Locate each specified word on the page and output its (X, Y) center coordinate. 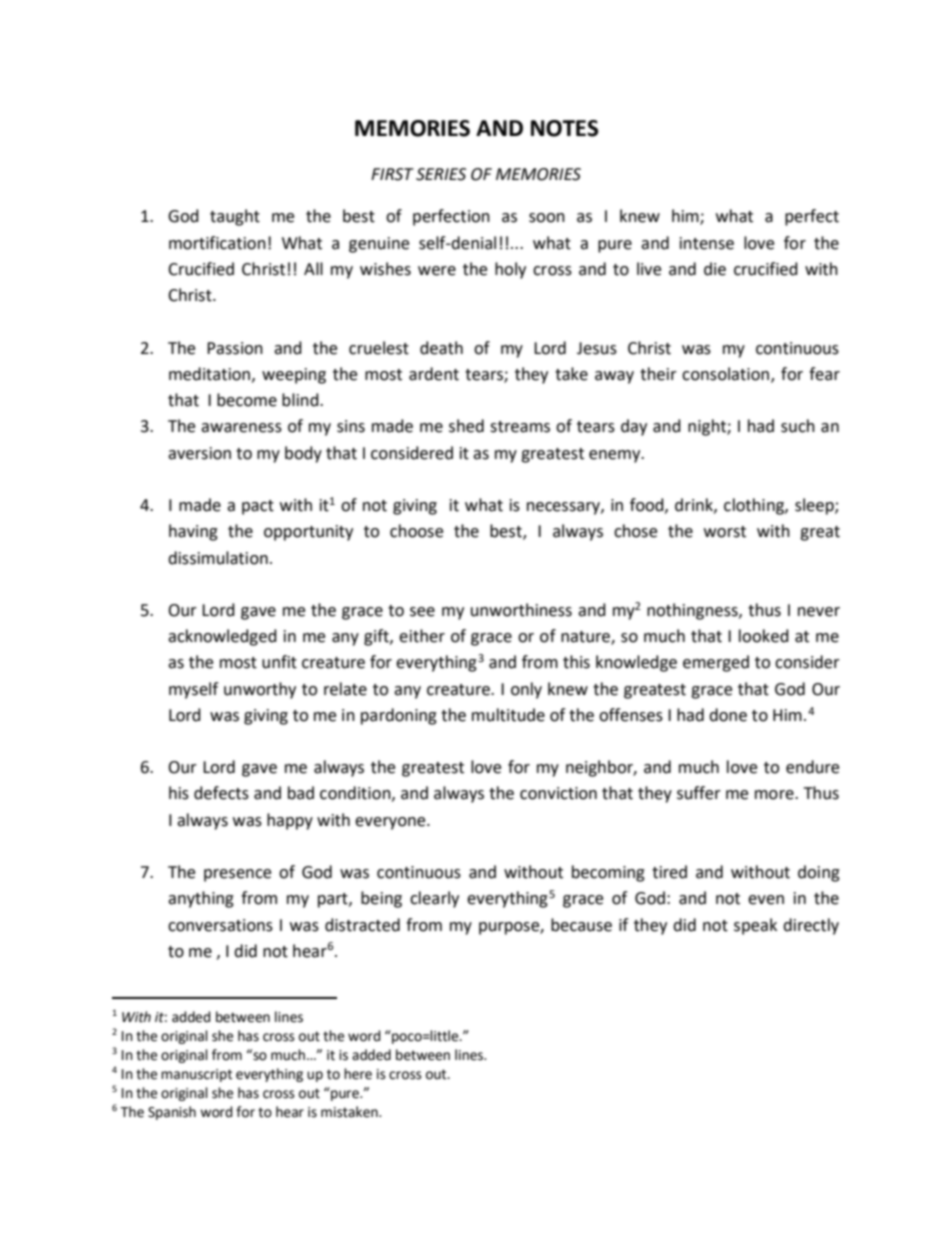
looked (764, 636)
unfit (279, 662)
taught (235, 217)
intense (707, 243)
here (358, 1074)
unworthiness (521, 610)
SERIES (441, 174)
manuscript (196, 1075)
